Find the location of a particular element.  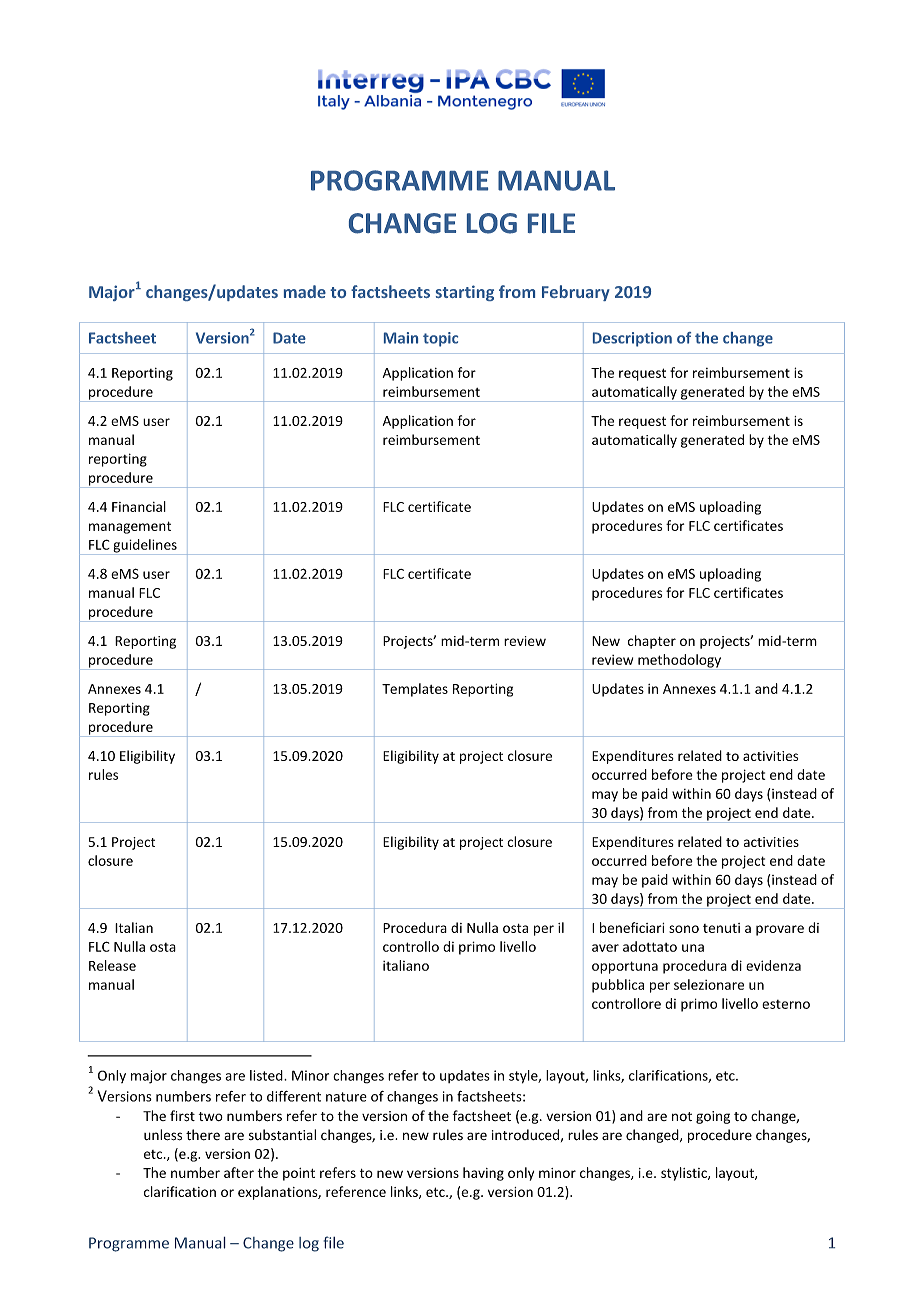

made is located at coordinates (305, 291).
